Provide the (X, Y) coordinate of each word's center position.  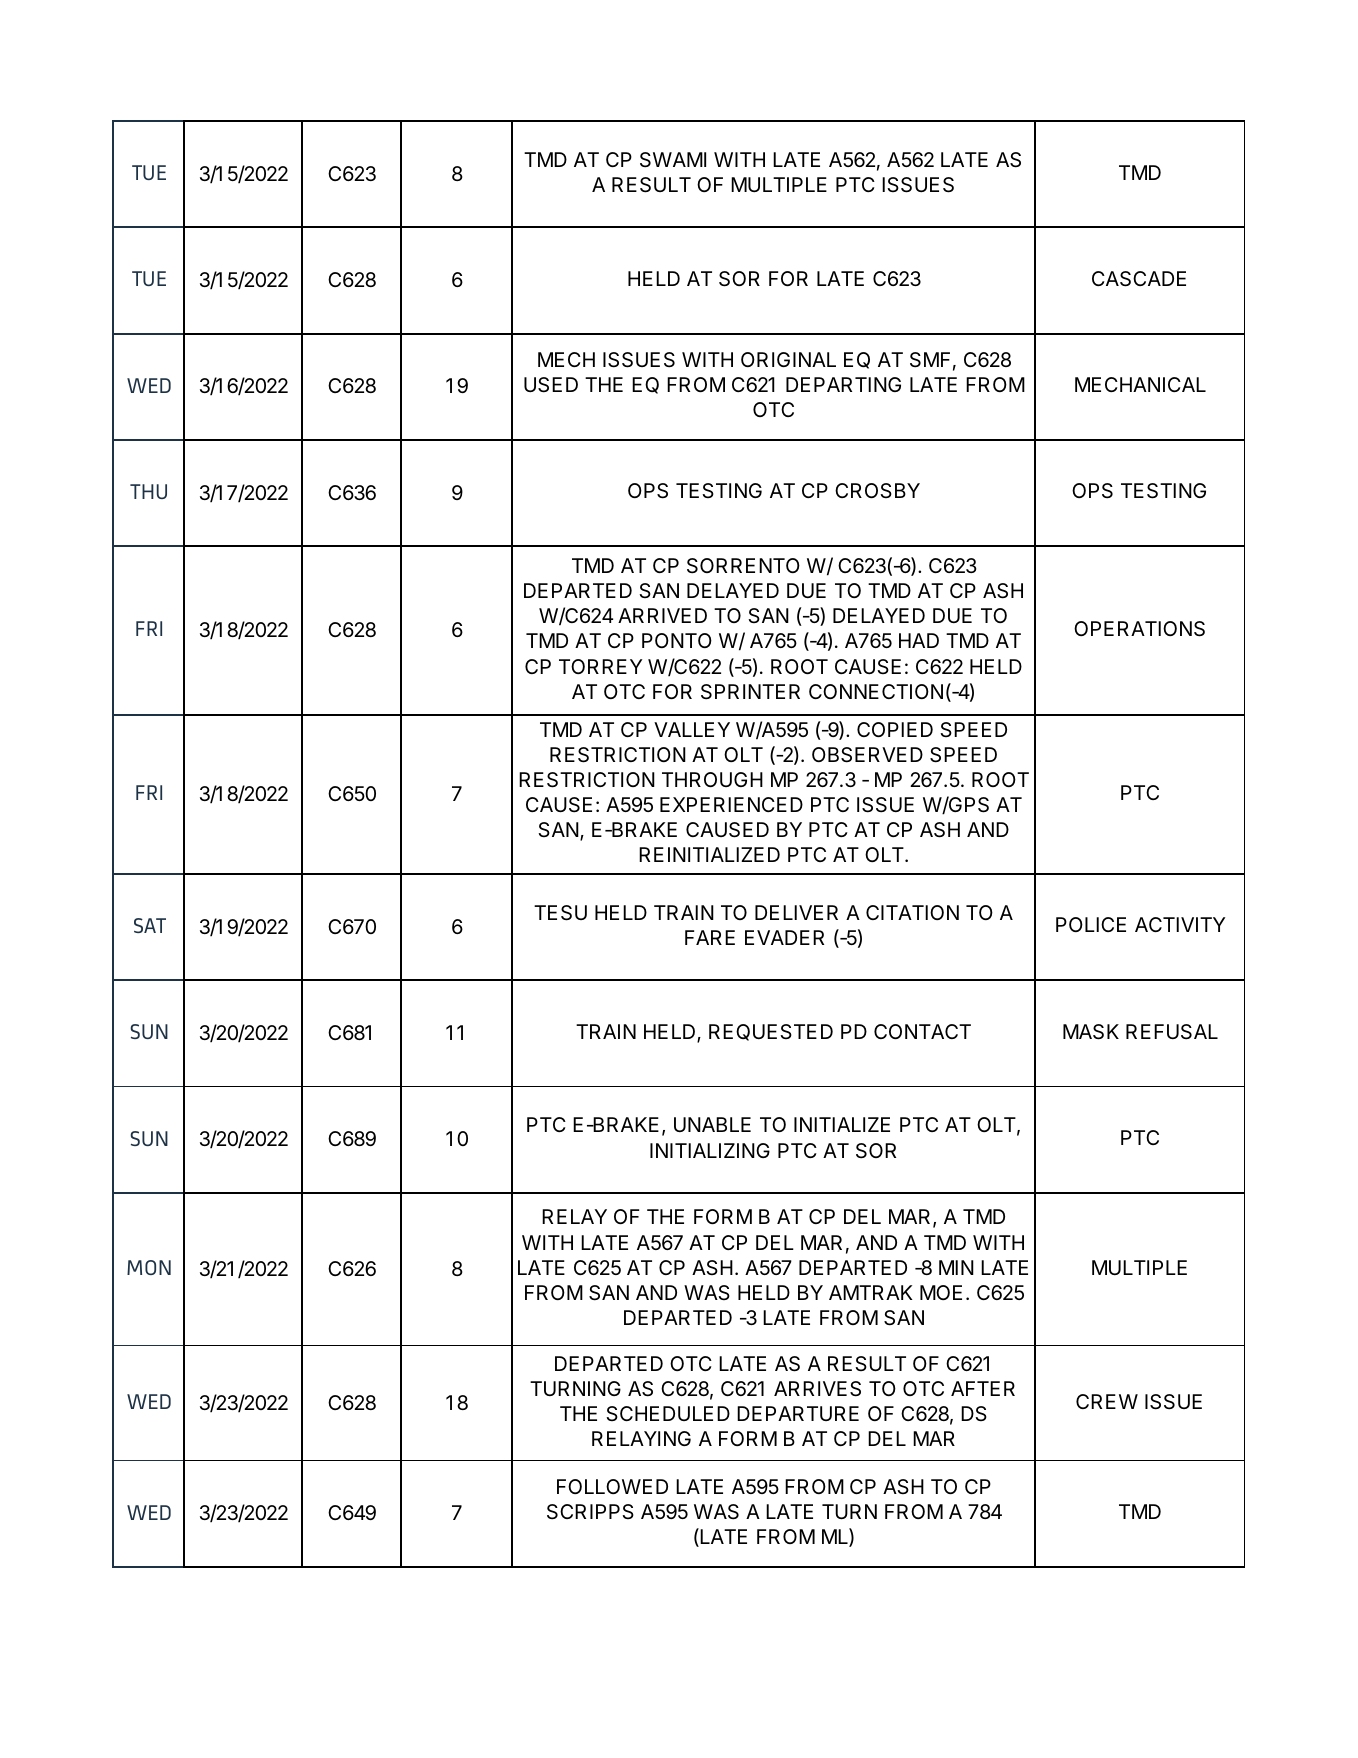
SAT (150, 925)
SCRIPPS (590, 1512)
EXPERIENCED (731, 804)
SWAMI (673, 160)
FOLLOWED (612, 1486)
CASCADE (1139, 279)
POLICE (1091, 924)
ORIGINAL (788, 359)
